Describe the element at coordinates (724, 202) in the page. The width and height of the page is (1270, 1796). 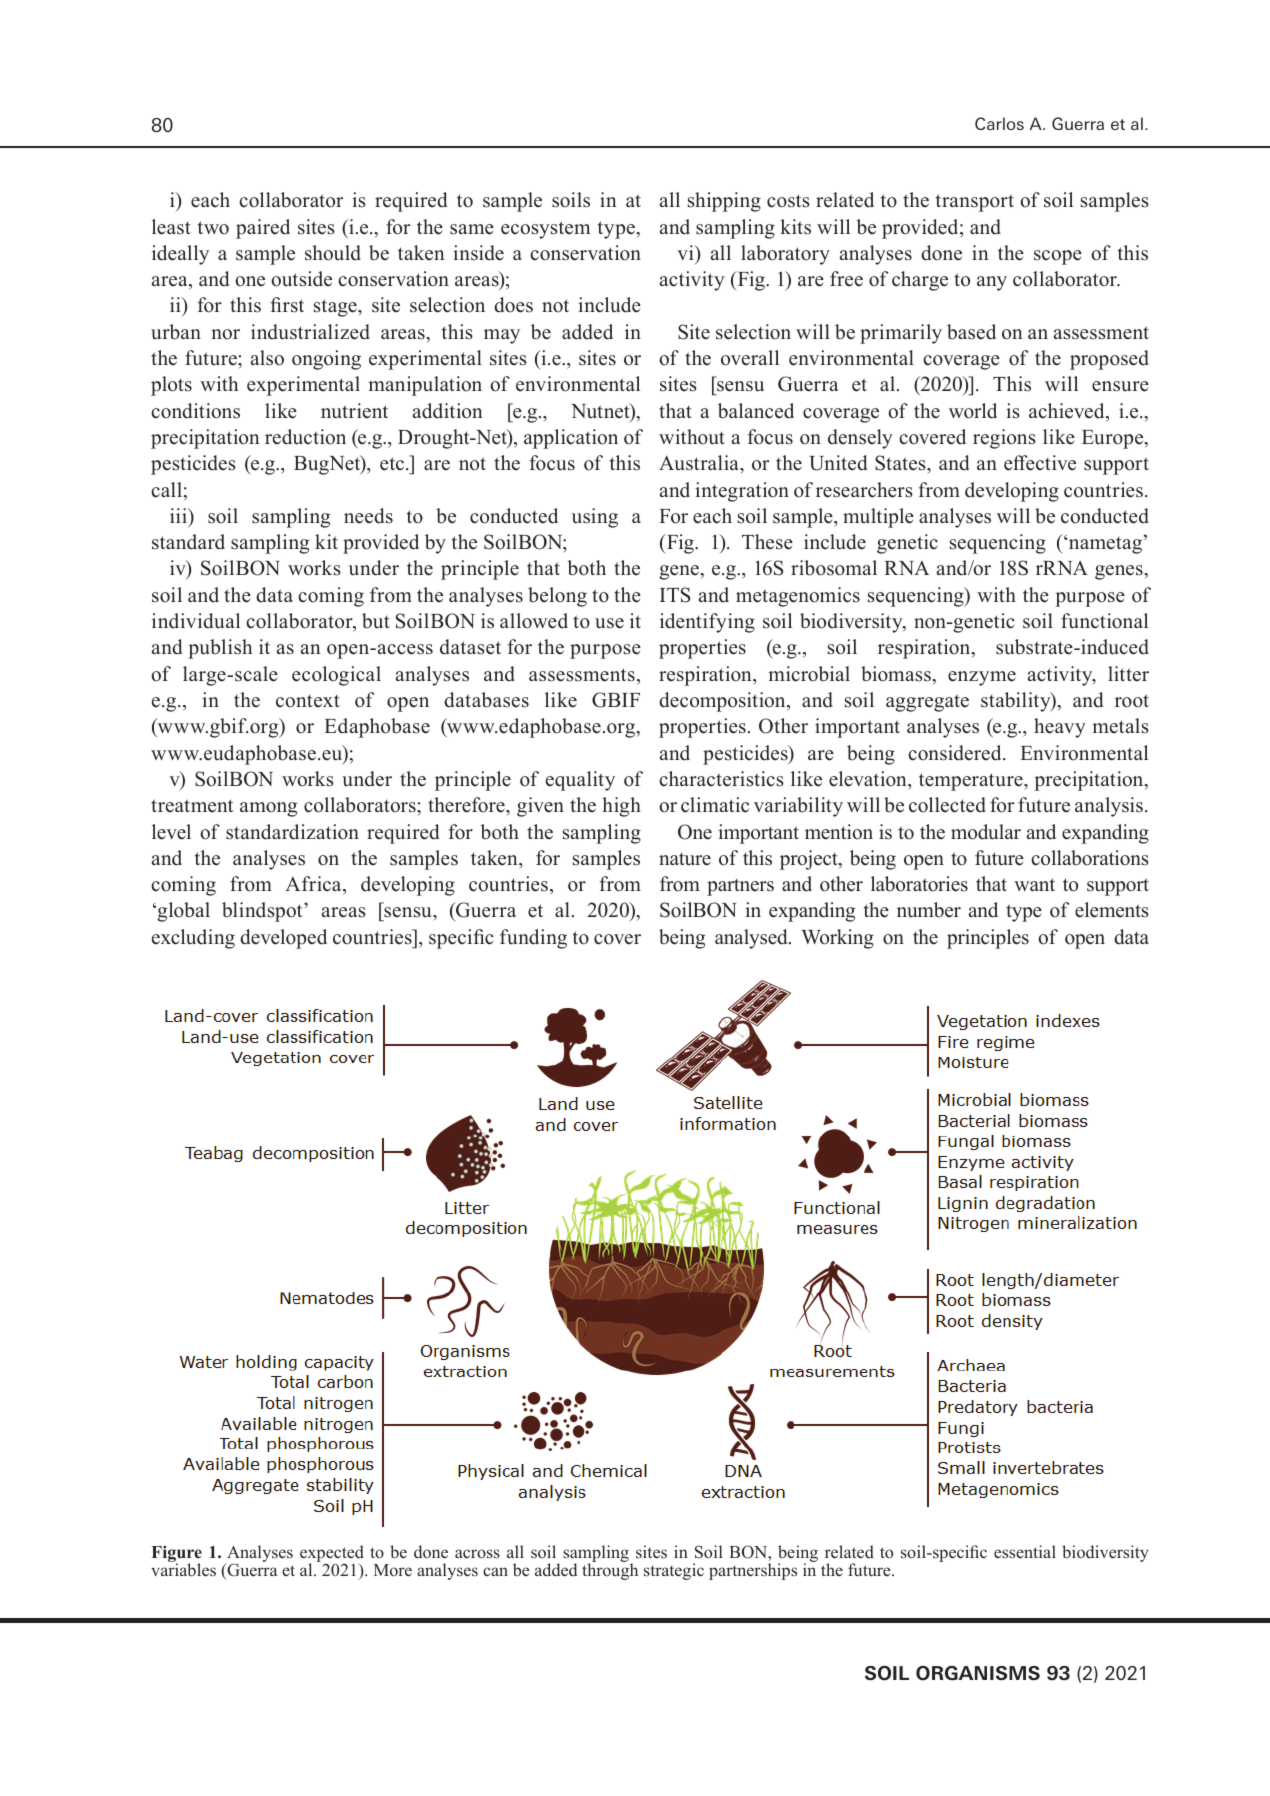
I see `shipping` at that location.
